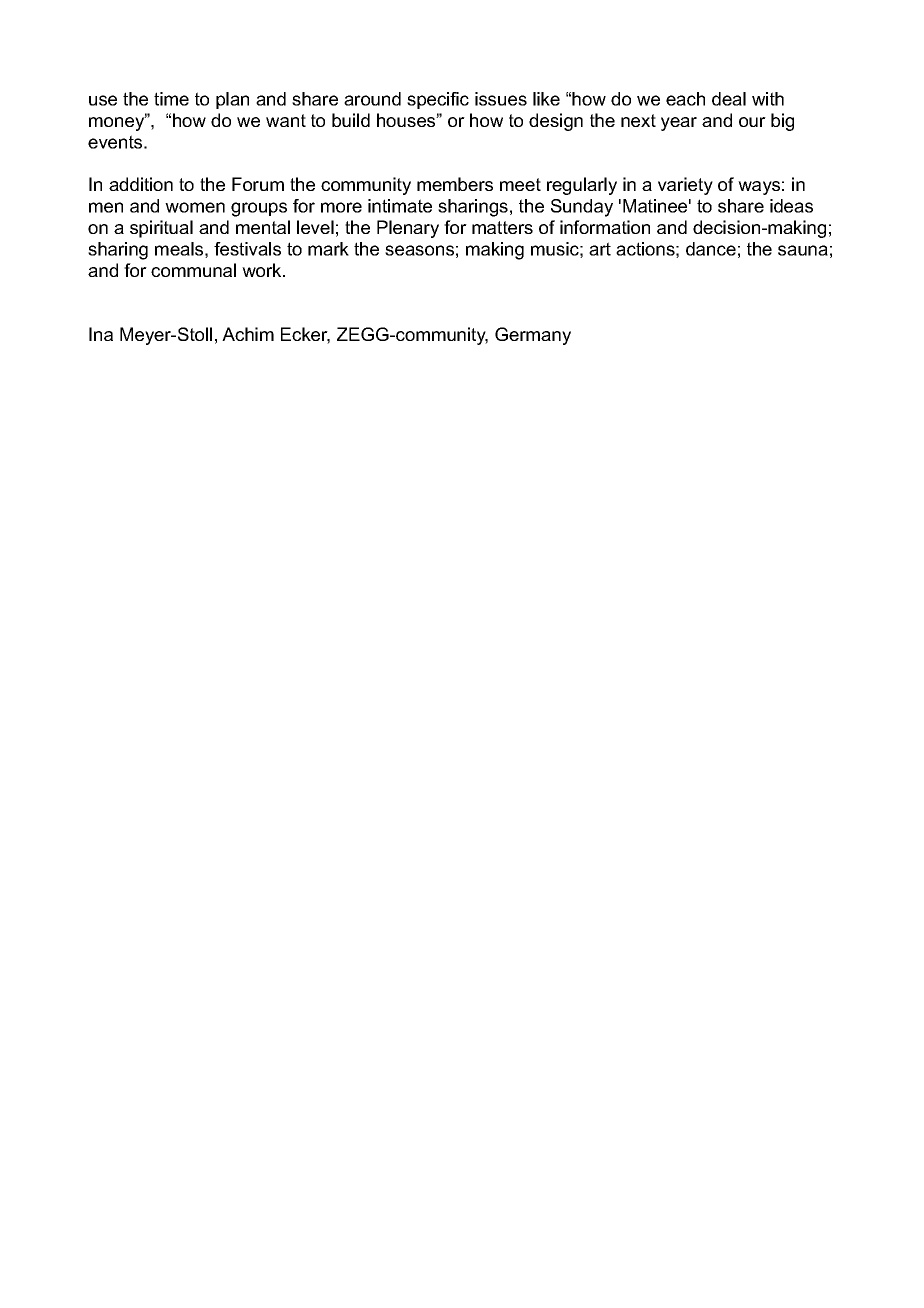 Image resolution: width=924 pixels, height=1308 pixels. Describe the element at coordinates (438, 100) in the screenshot. I see `specific` at that location.
